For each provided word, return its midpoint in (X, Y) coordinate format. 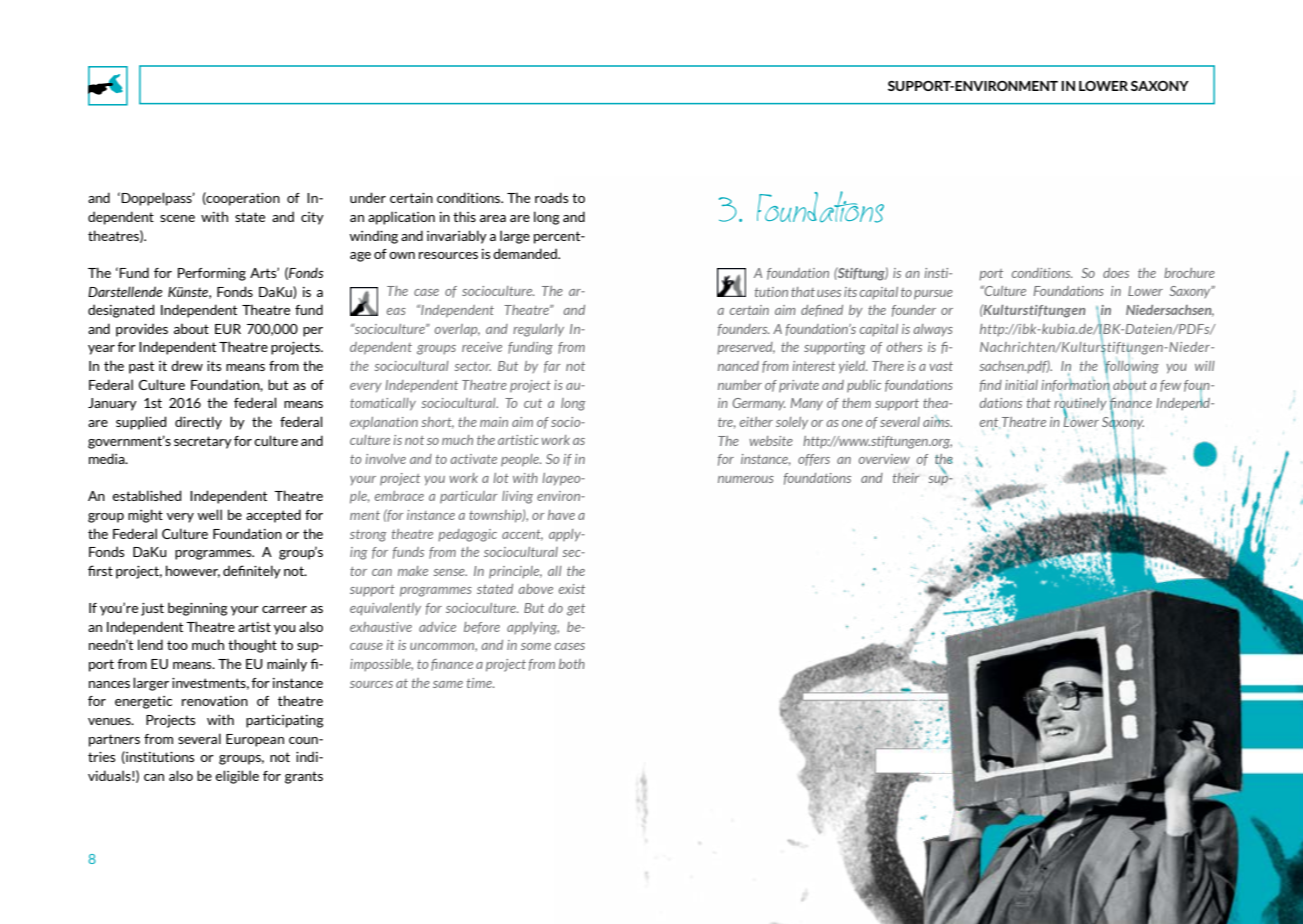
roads (552, 197)
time (480, 683)
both (572, 664)
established (147, 495)
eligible (237, 777)
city (312, 218)
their (906, 478)
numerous (746, 479)
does (1116, 273)
